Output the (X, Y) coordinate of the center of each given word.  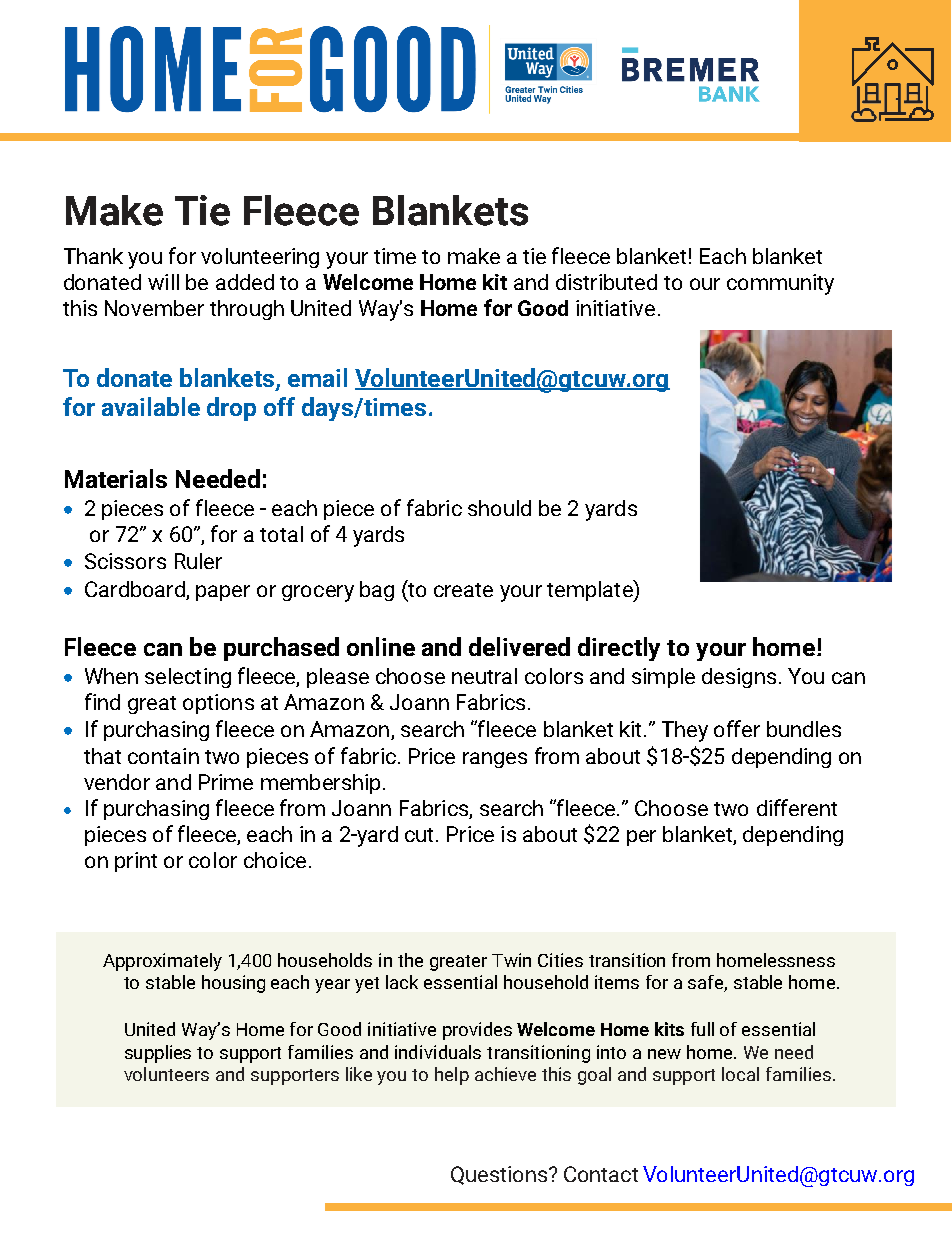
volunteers (166, 1074)
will (163, 282)
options (218, 704)
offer (737, 728)
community (780, 284)
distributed (606, 282)
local (740, 1074)
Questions (500, 1175)
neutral (484, 676)
